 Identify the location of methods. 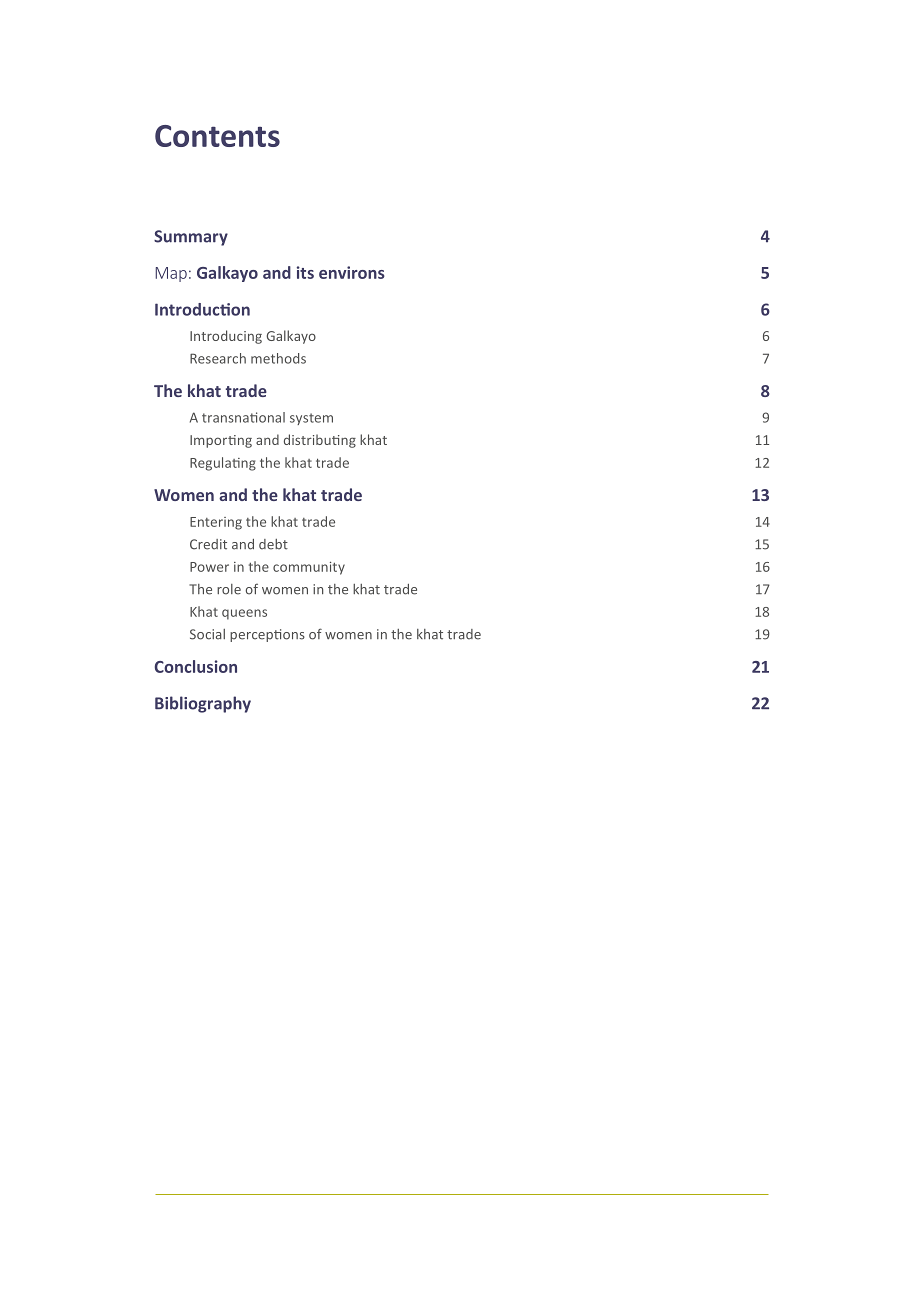
(278, 358).
